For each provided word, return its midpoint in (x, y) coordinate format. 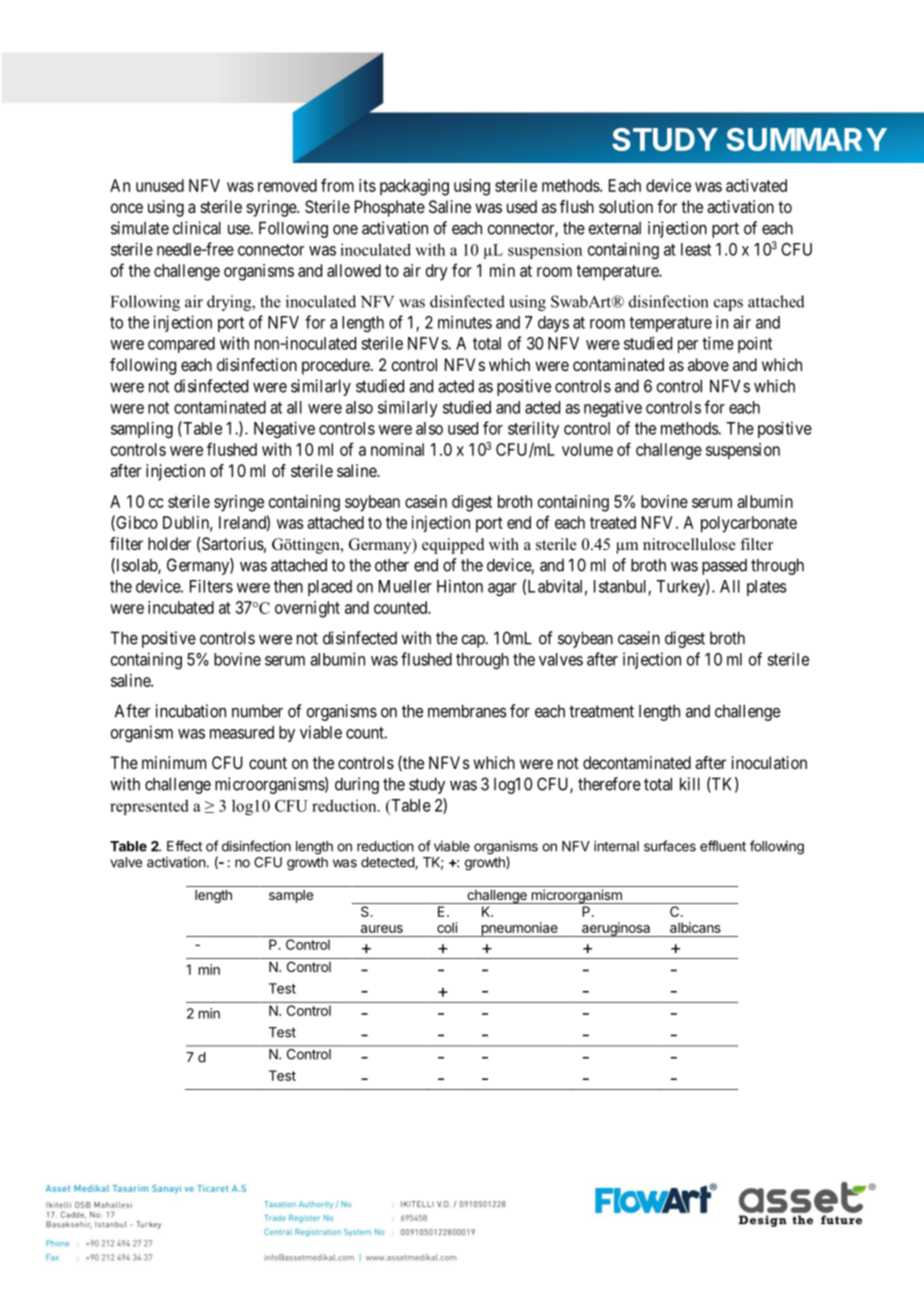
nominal (397, 449)
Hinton (460, 586)
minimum (174, 762)
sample (291, 896)
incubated (181, 607)
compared (181, 345)
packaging (414, 187)
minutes (465, 322)
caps (728, 305)
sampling (142, 429)
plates (767, 588)
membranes (467, 711)
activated (756, 185)
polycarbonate (749, 524)
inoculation (769, 762)
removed (287, 185)
